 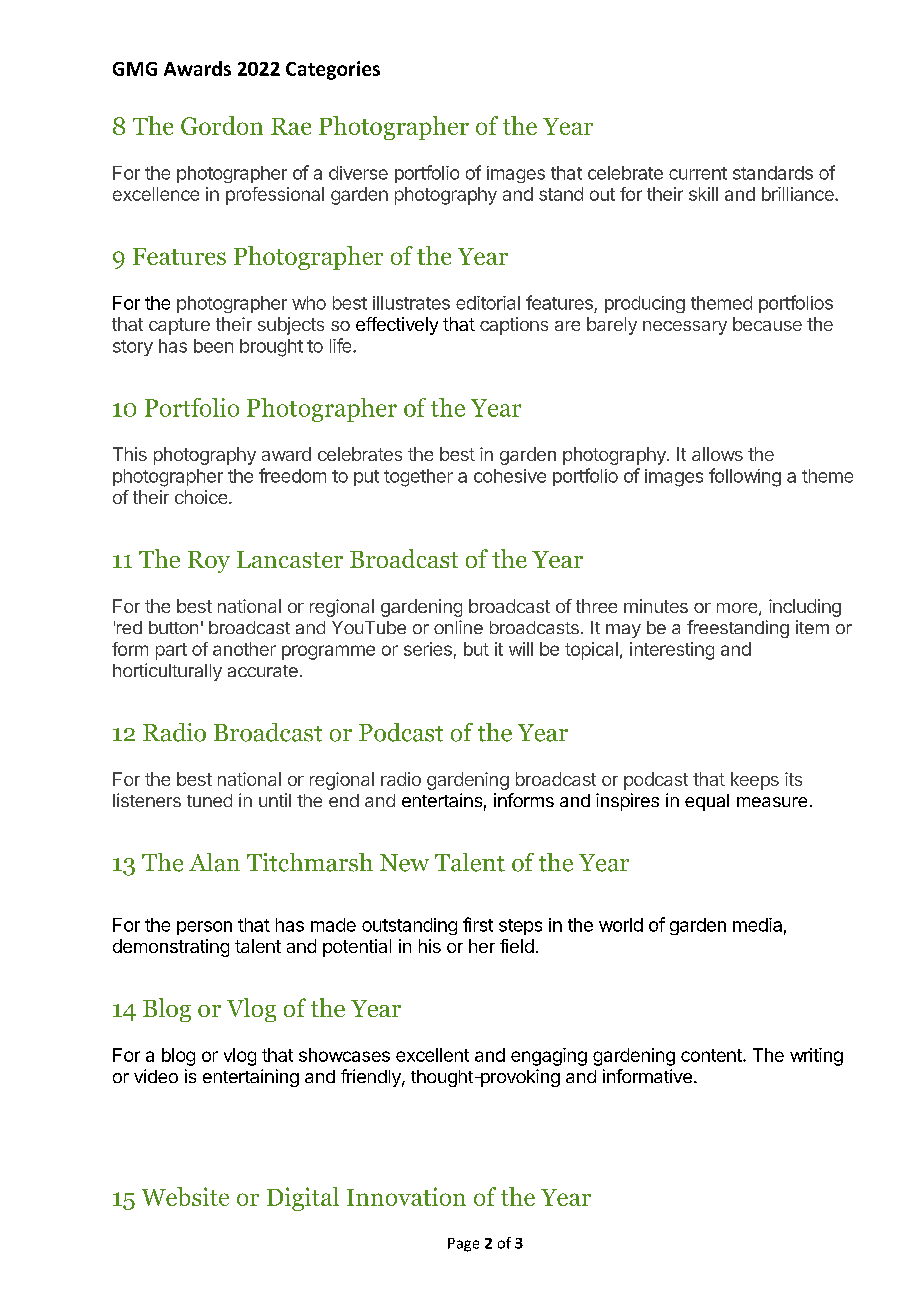 I want to click on current, so click(x=698, y=173).
